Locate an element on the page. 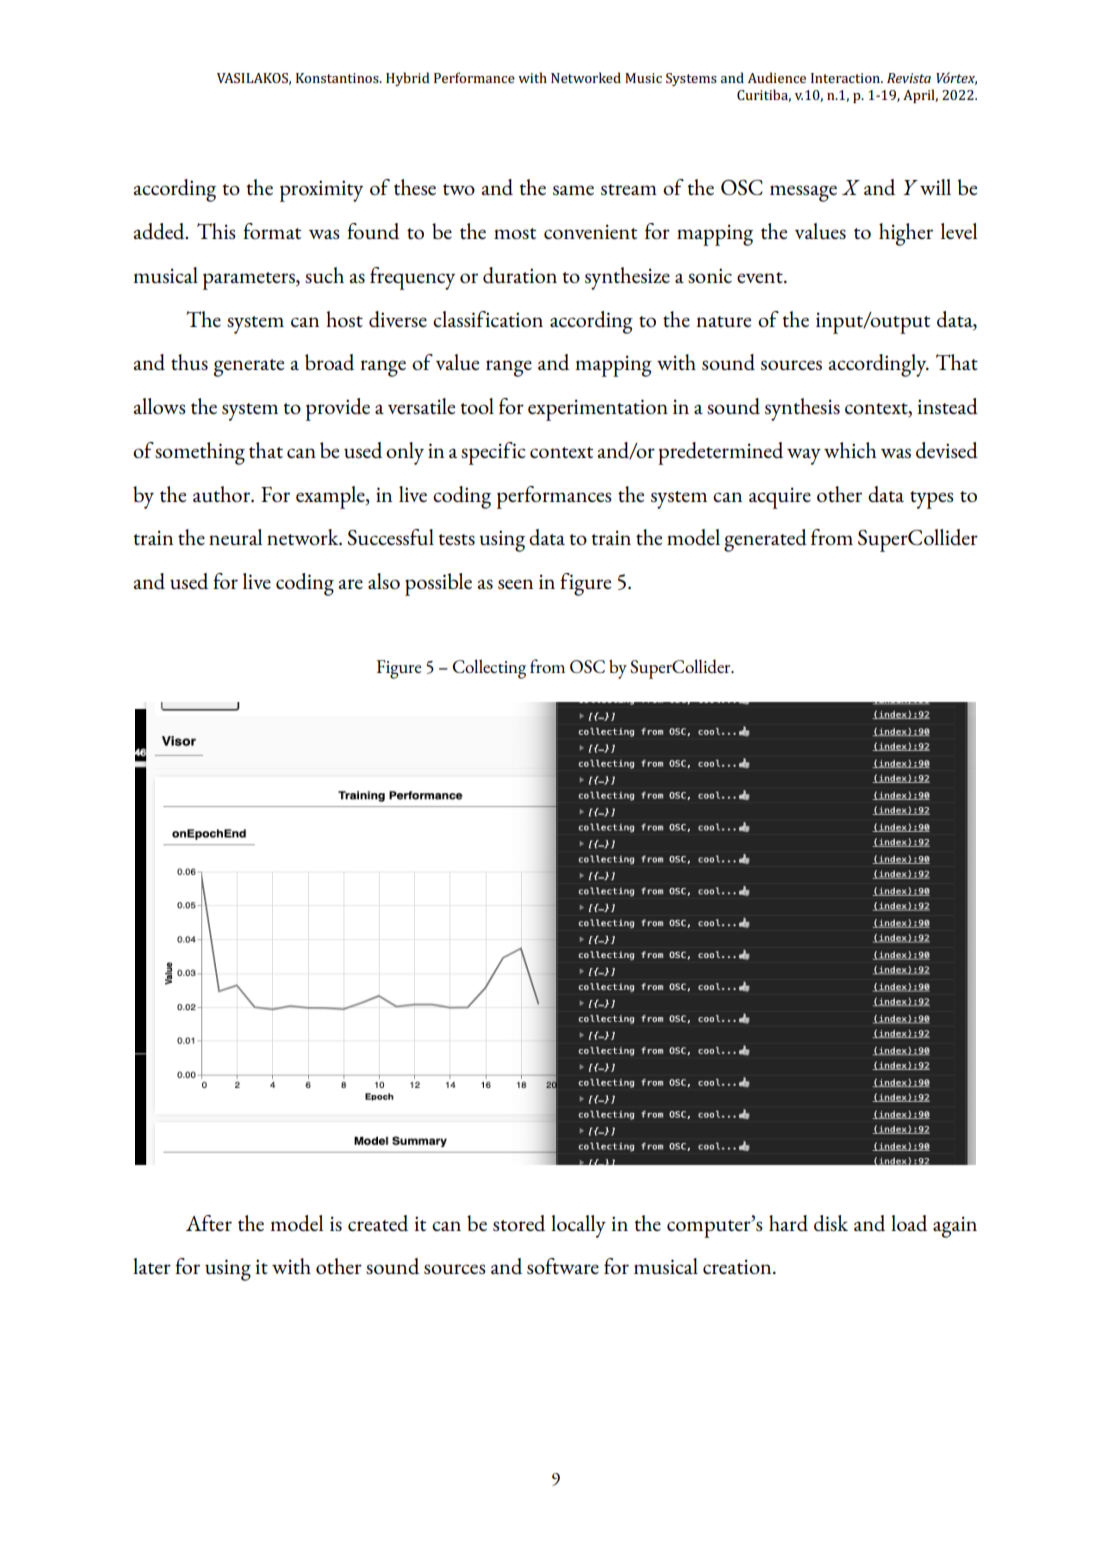 Image resolution: width=1108 pixels, height=1567 pixels. types is located at coordinates (932, 500).
